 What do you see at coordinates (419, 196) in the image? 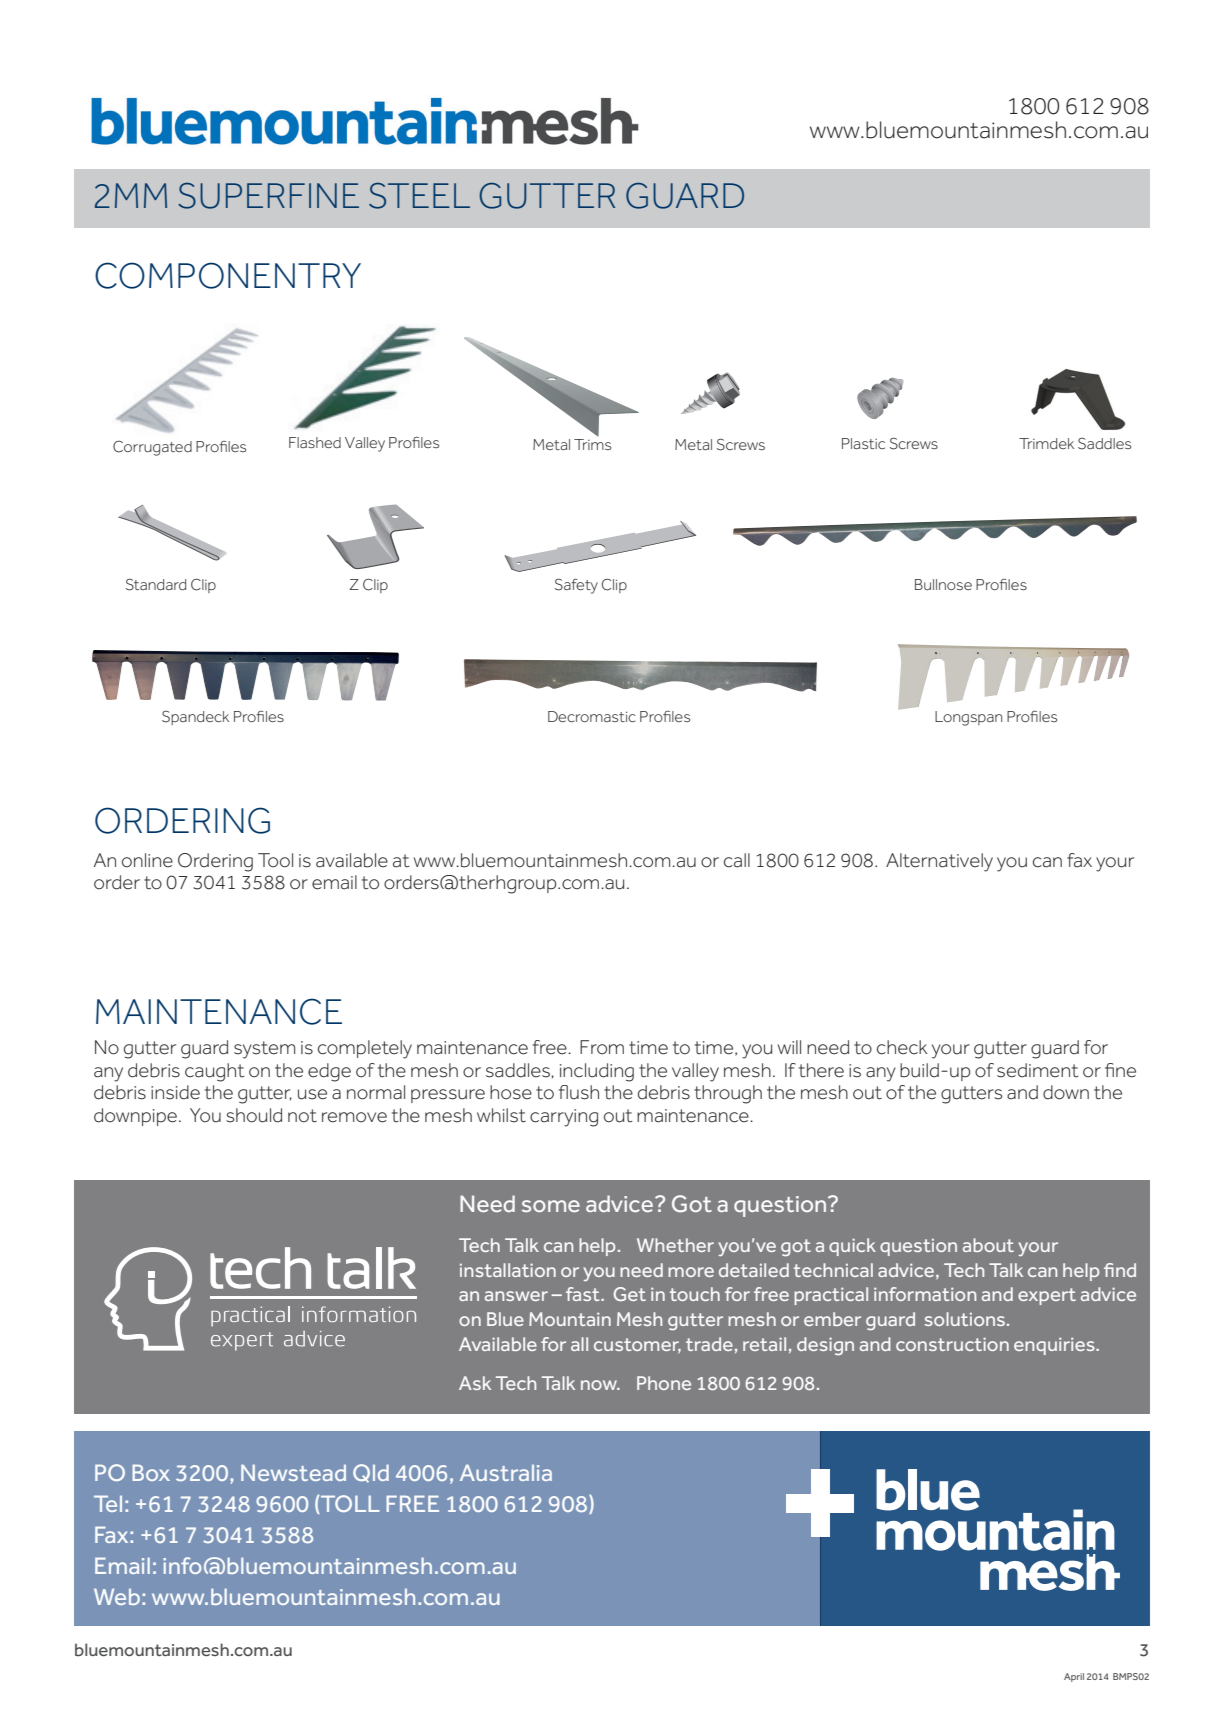
I see `STEEL` at bounding box center [419, 196].
